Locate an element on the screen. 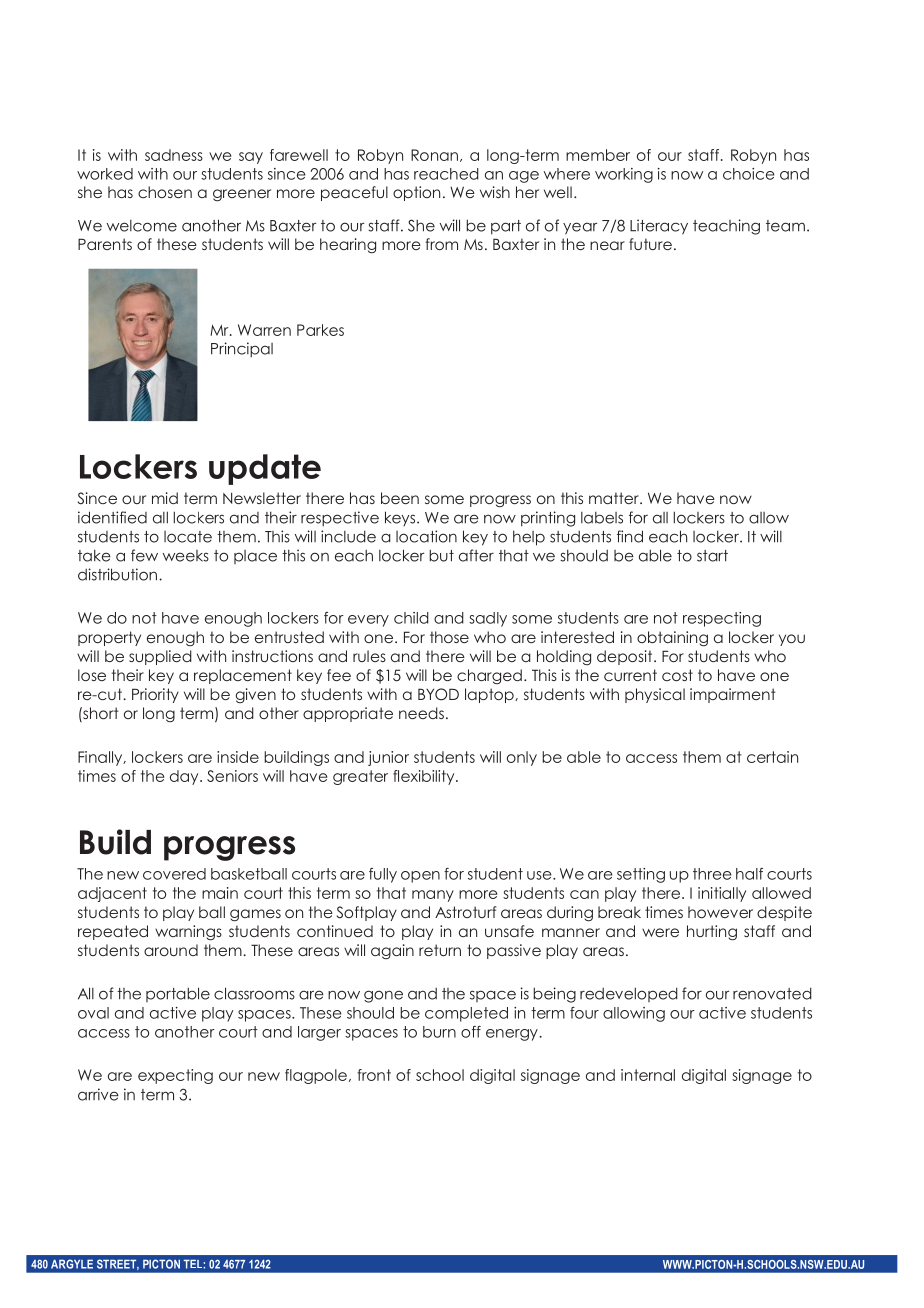 The height and width of the screenshot is (1308, 924). choice is located at coordinates (749, 174).
